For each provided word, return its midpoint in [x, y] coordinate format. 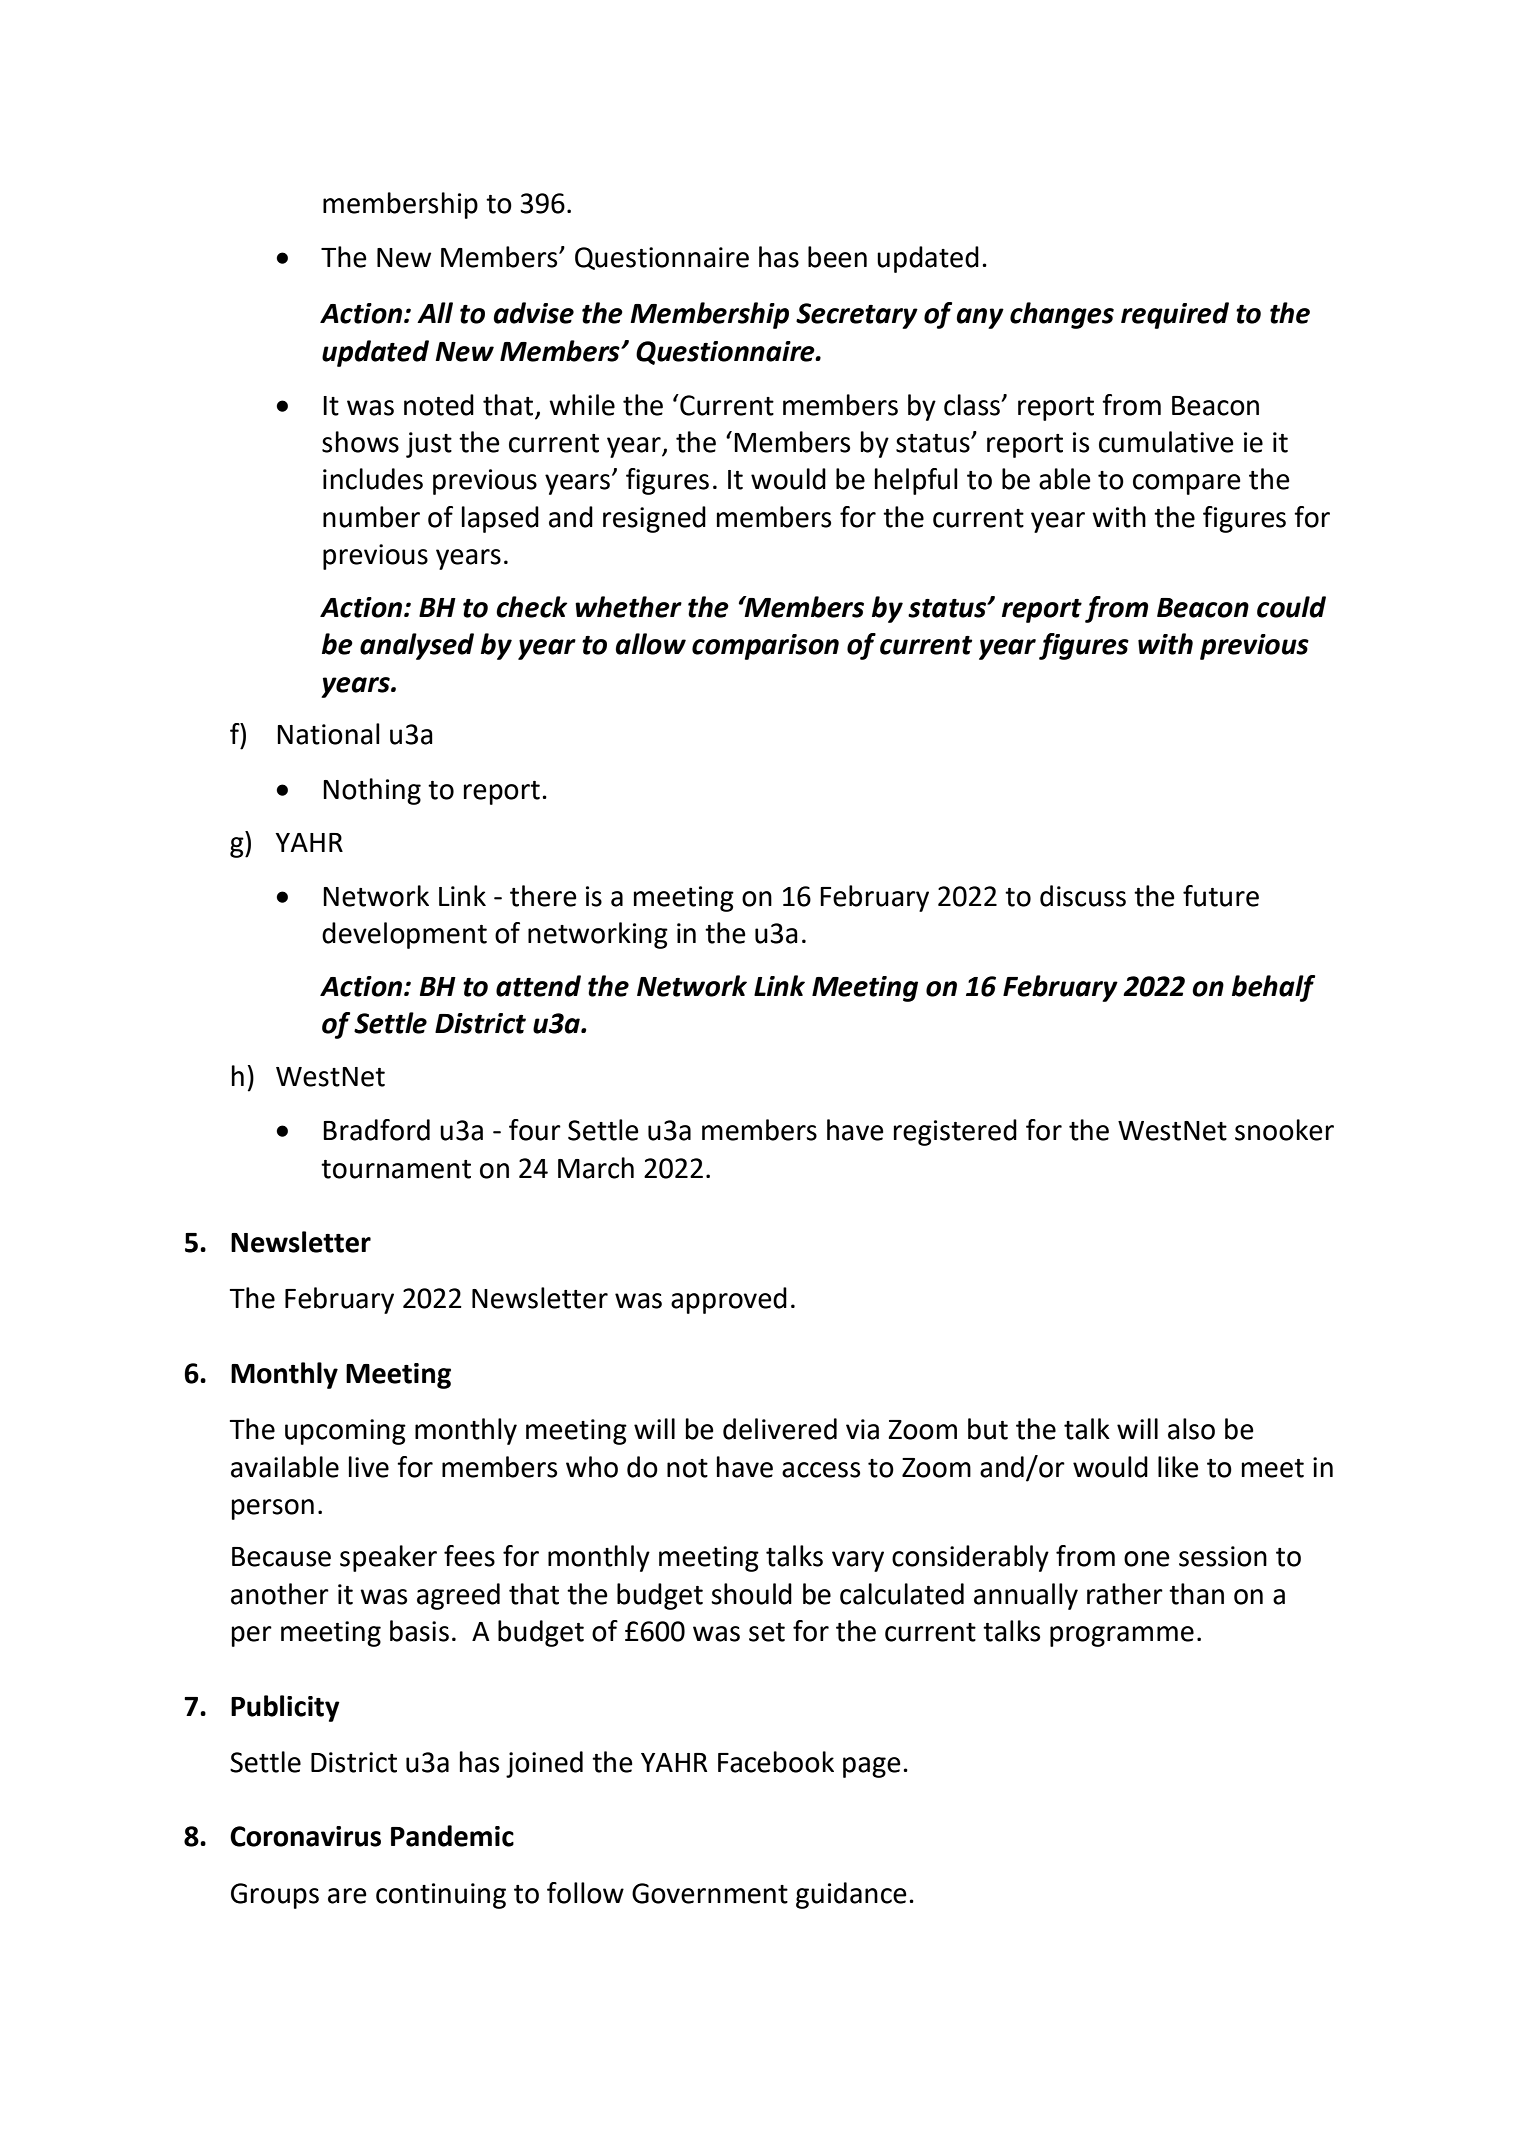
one [1147, 1559]
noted [439, 405]
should [751, 1594]
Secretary [857, 316]
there [543, 896]
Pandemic [452, 1836]
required [1175, 315]
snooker [1284, 1130]
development [404, 935]
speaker [388, 1558]
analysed [417, 646]
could [1291, 607]
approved [729, 1300]
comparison [765, 647]
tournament [396, 1169]
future [1221, 896]
